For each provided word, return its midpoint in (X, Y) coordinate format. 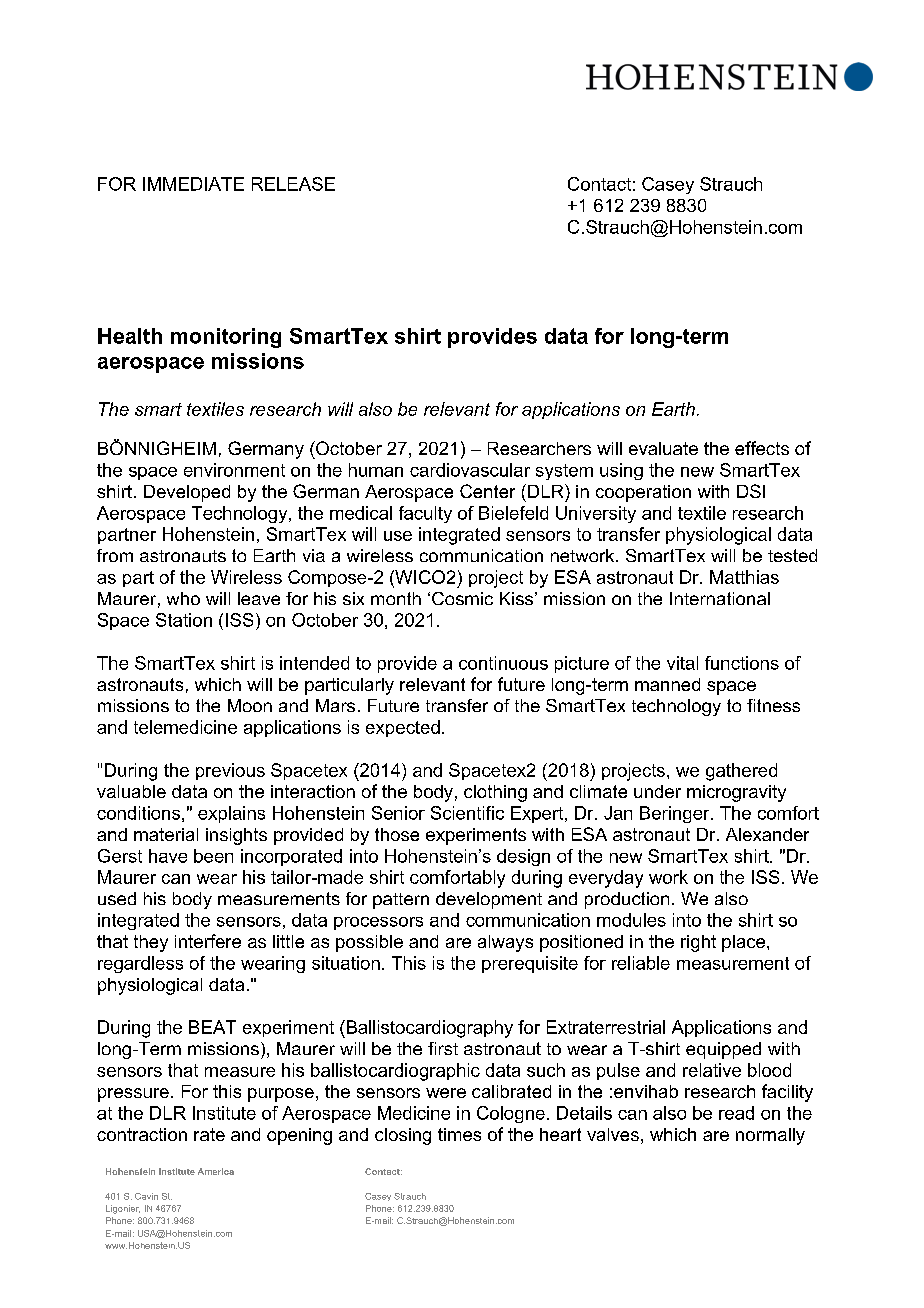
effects (762, 448)
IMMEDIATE (193, 184)
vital (682, 663)
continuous (503, 663)
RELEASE (293, 184)
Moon (250, 705)
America (216, 1171)
